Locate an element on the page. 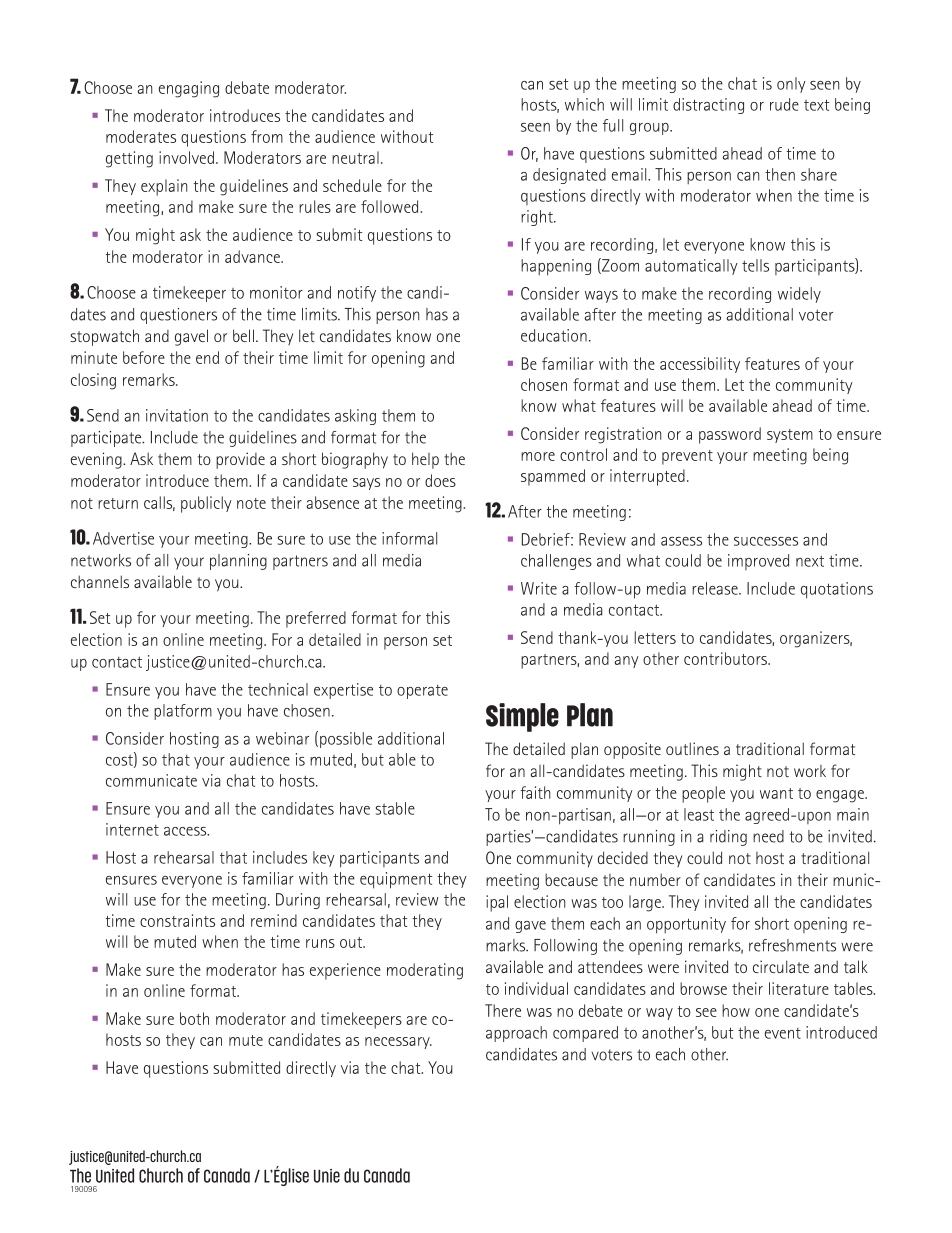 This document has width=952, height=1233. engaging is located at coordinates (189, 89).
